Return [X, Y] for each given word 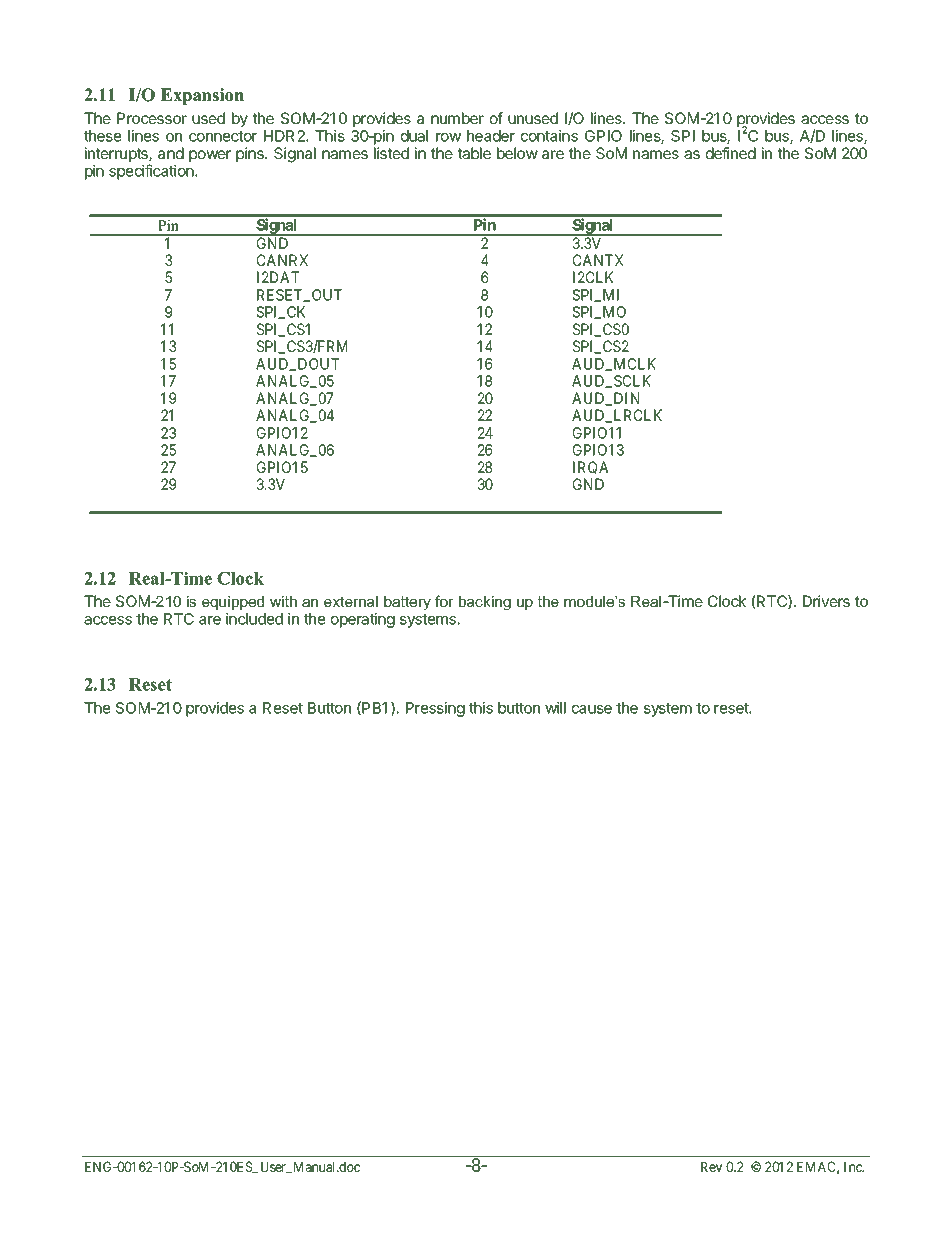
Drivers [826, 601]
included [254, 619]
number [457, 118]
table [474, 153]
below [517, 153]
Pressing [435, 709]
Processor [152, 118]
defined [731, 153]
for [444, 601]
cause [592, 709]
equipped [233, 603]
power [210, 156]
